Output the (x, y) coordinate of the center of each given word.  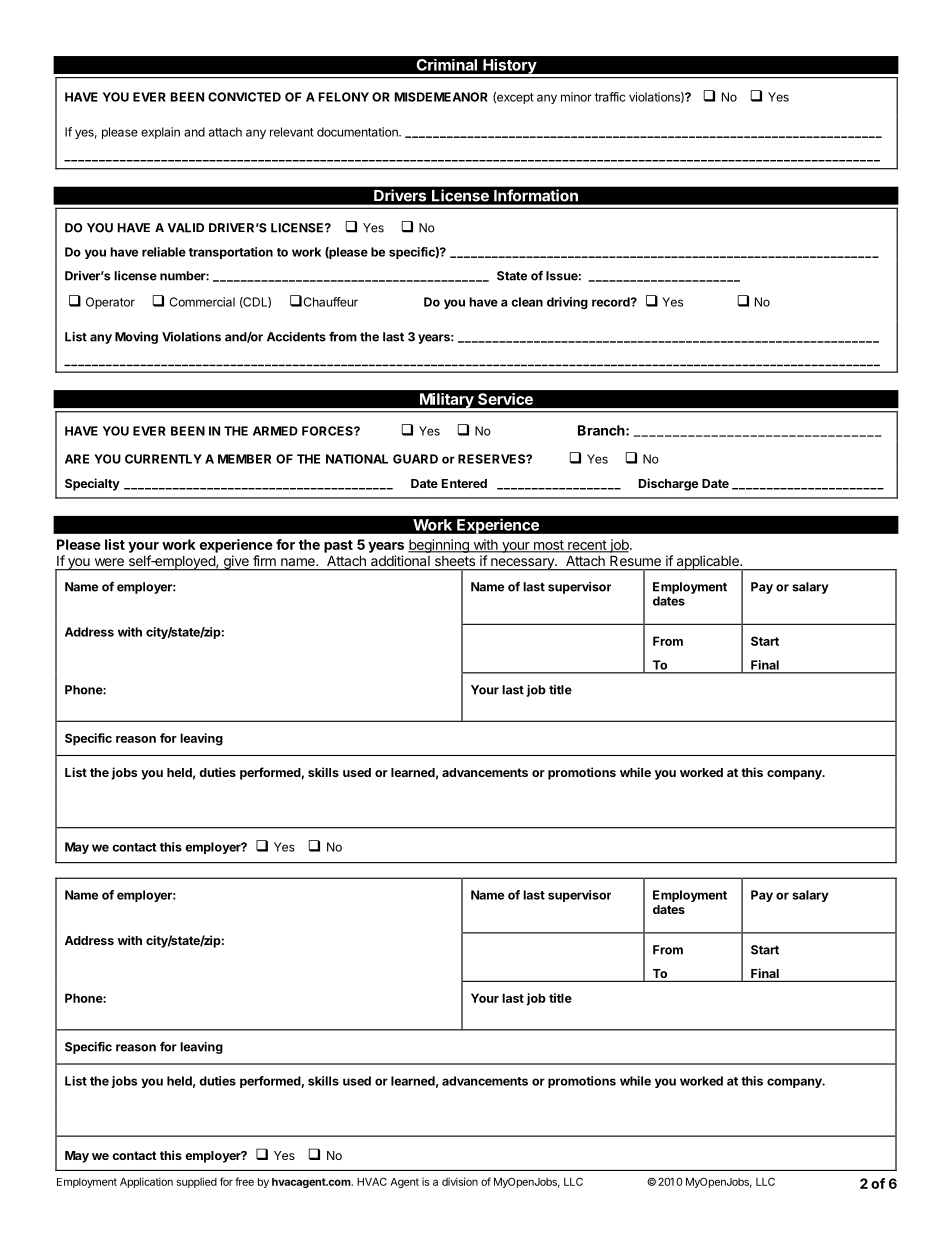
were (109, 562)
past (338, 546)
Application (146, 1182)
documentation (358, 132)
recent (587, 546)
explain (160, 133)
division (460, 1181)
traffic (610, 97)
